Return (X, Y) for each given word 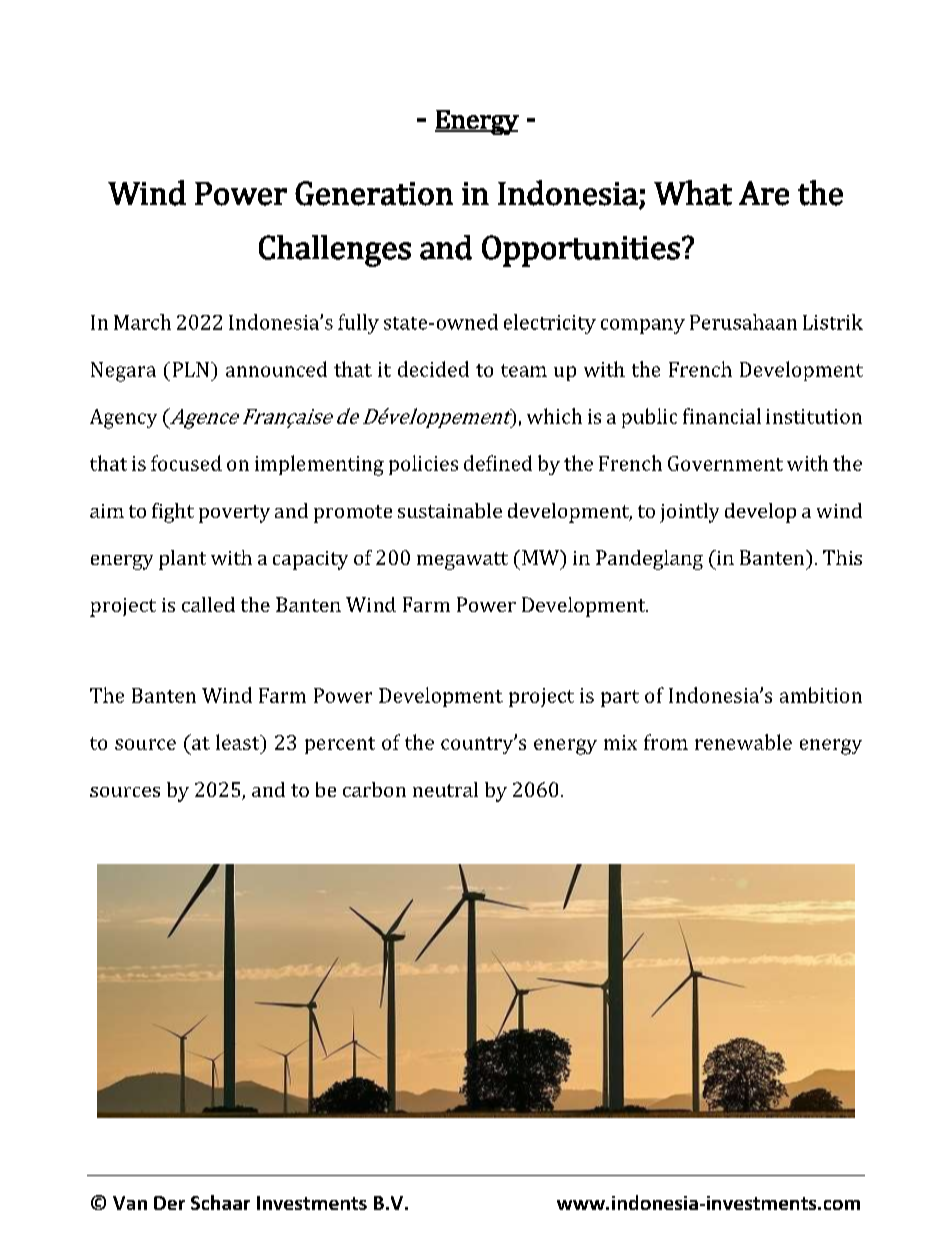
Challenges (335, 251)
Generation (374, 193)
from (666, 742)
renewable (743, 742)
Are (764, 193)
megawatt (462, 561)
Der (169, 1203)
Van (130, 1203)
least (239, 742)
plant (182, 560)
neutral (445, 789)
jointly (689, 513)
